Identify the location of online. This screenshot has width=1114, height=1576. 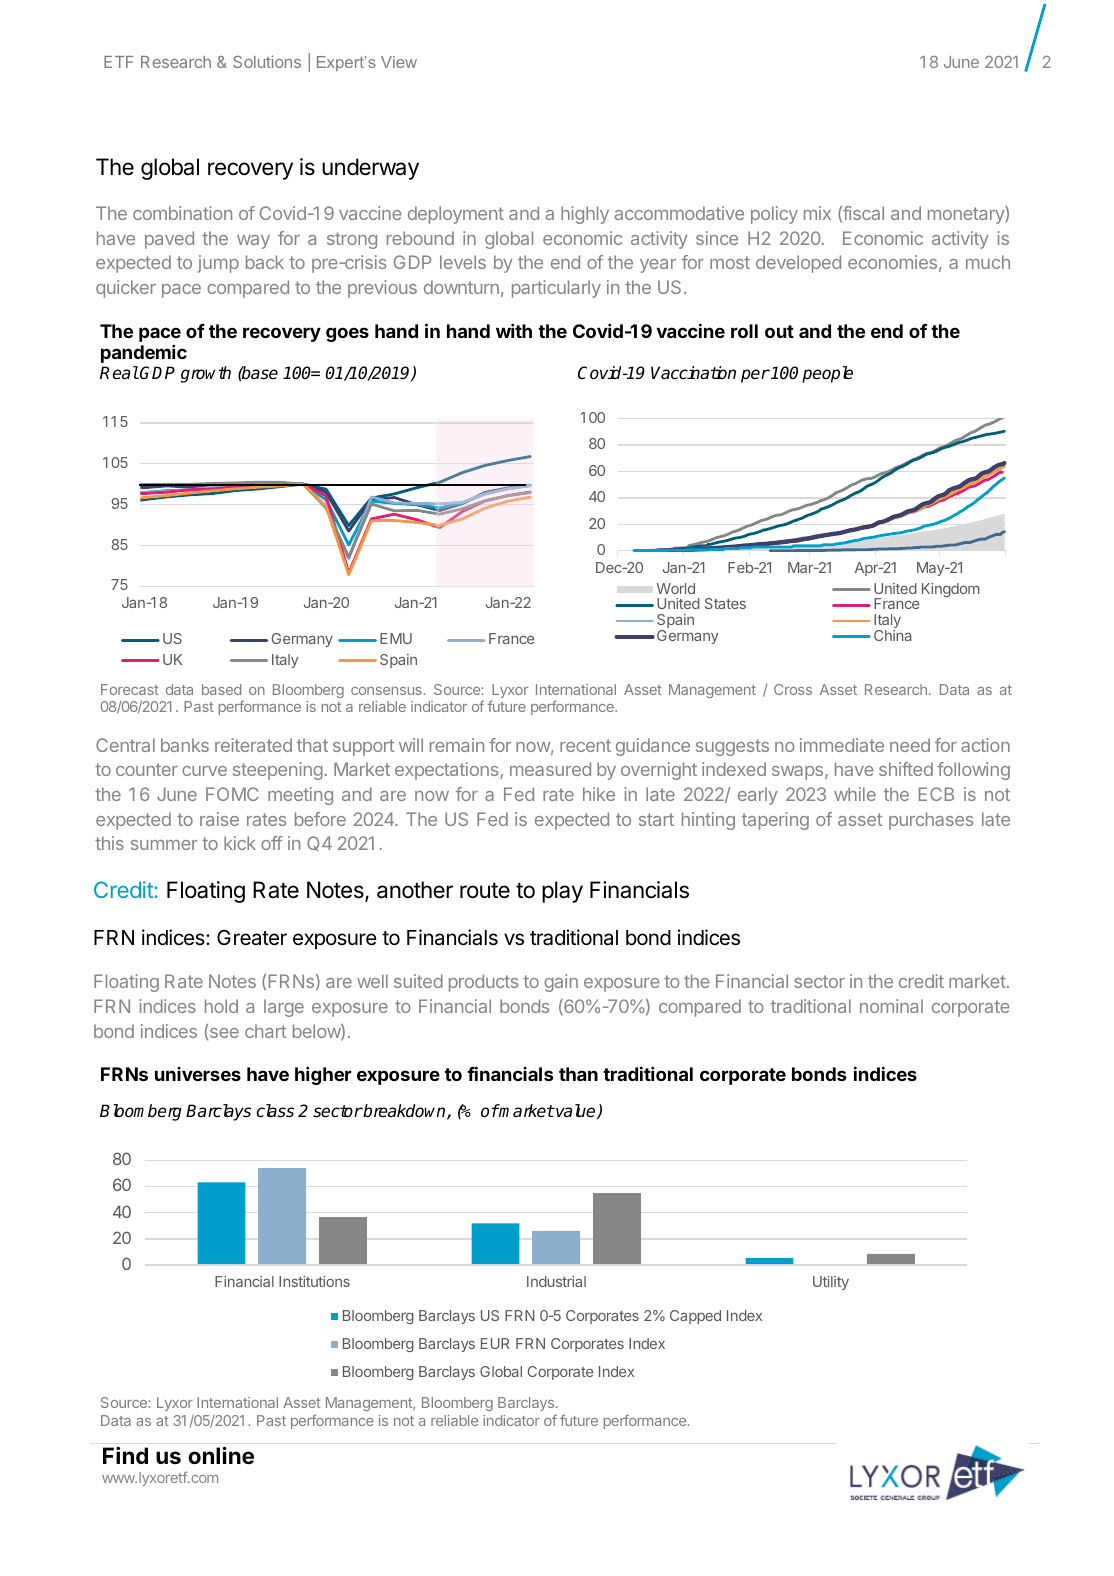
(221, 1456).
